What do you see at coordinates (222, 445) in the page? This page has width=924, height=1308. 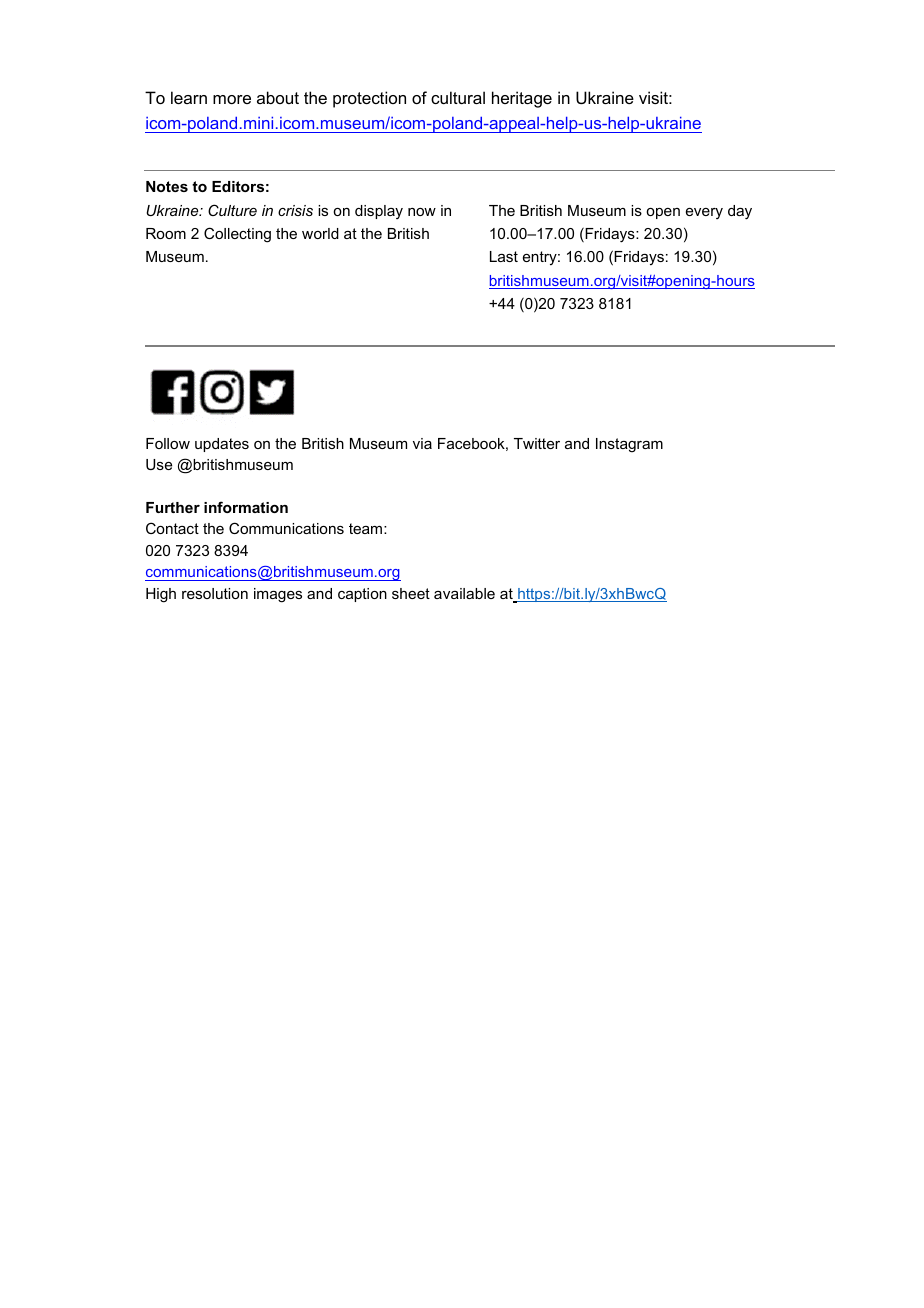 I see `updates` at bounding box center [222, 445].
